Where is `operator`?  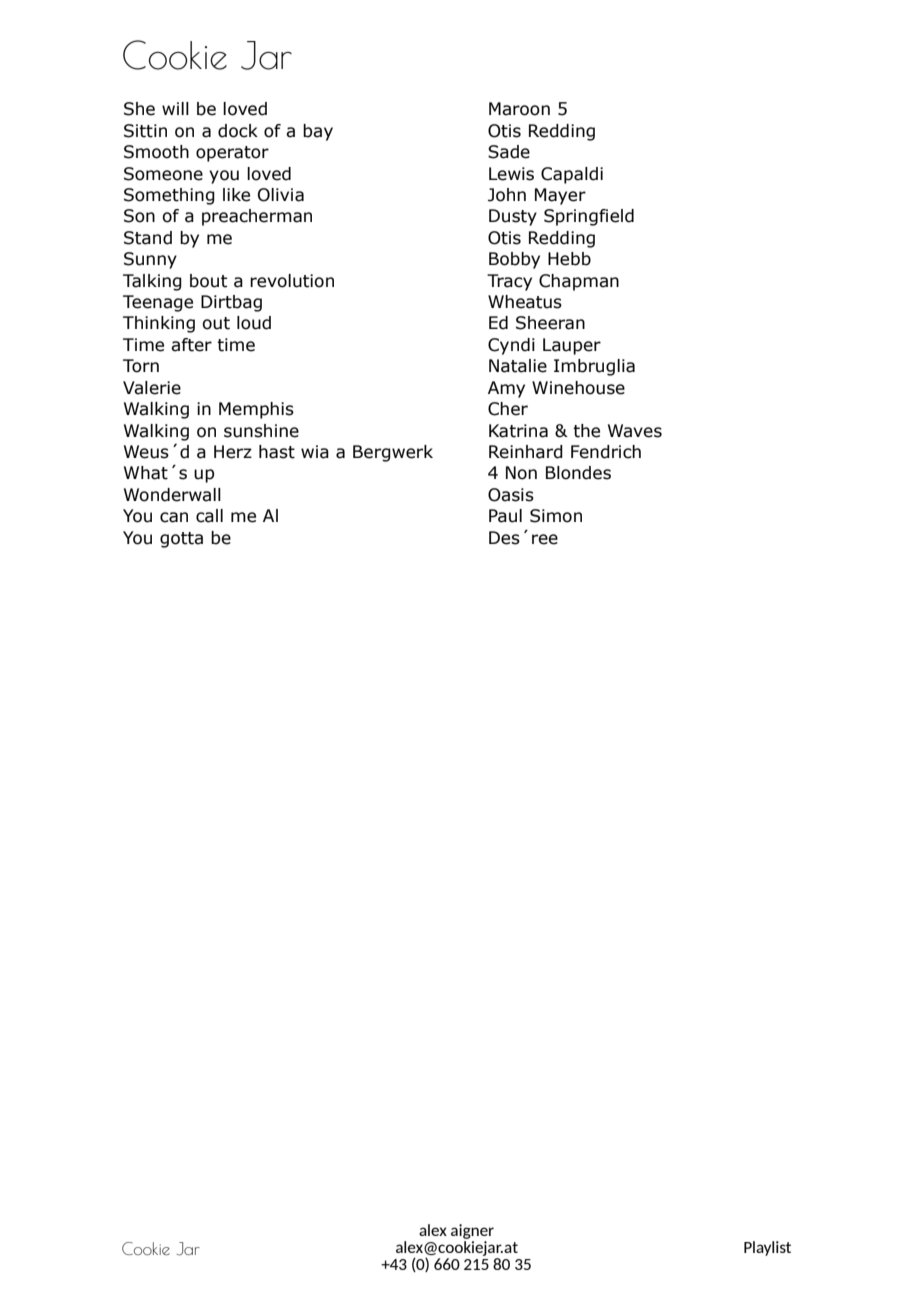
operator is located at coordinates (232, 154).
